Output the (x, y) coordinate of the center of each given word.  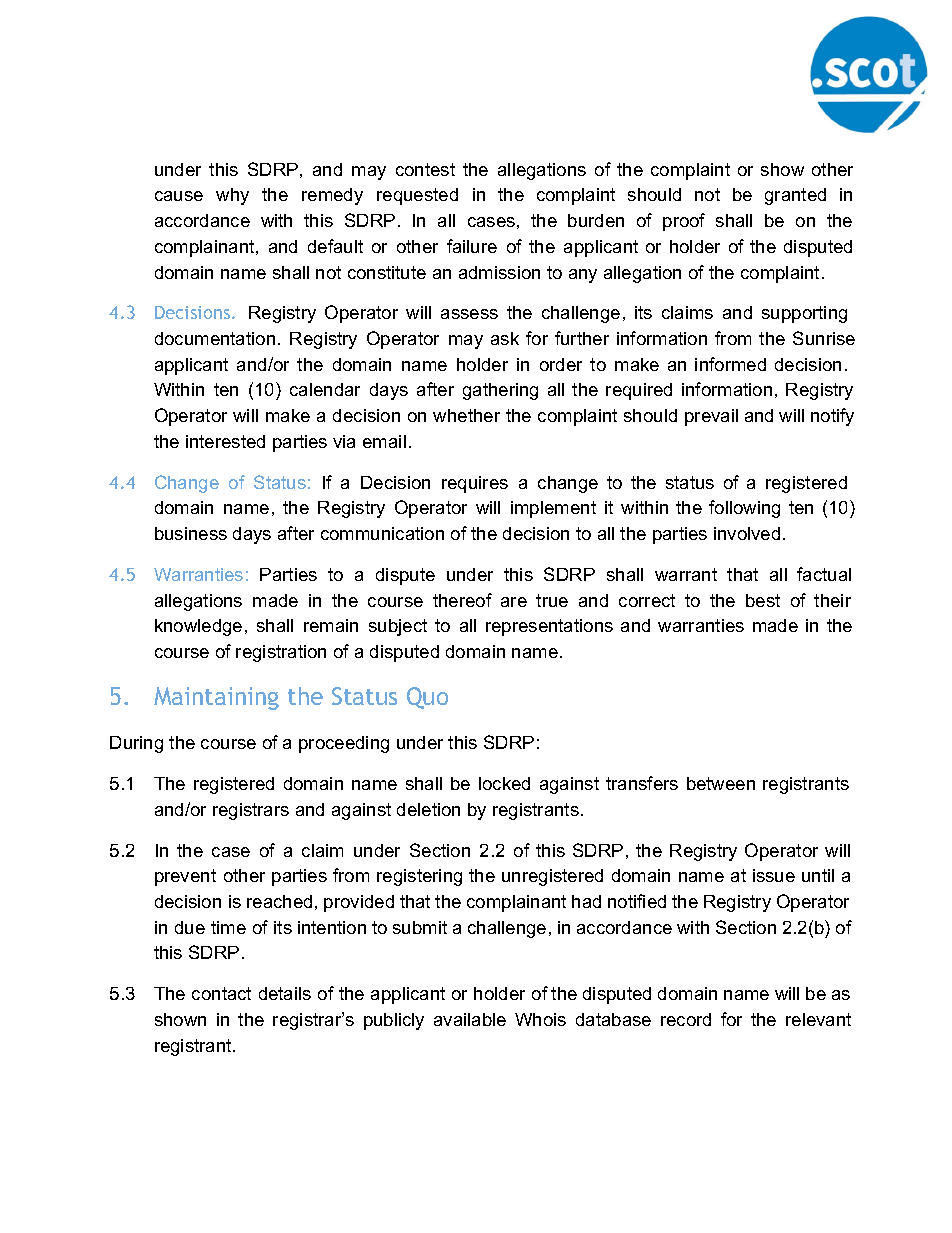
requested (417, 196)
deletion (428, 809)
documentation (215, 338)
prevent (185, 877)
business (191, 533)
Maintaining (216, 698)
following (744, 509)
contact (221, 993)
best (763, 600)
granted (795, 196)
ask (505, 338)
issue (774, 875)
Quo (427, 698)
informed (730, 364)
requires (475, 484)
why (232, 196)
